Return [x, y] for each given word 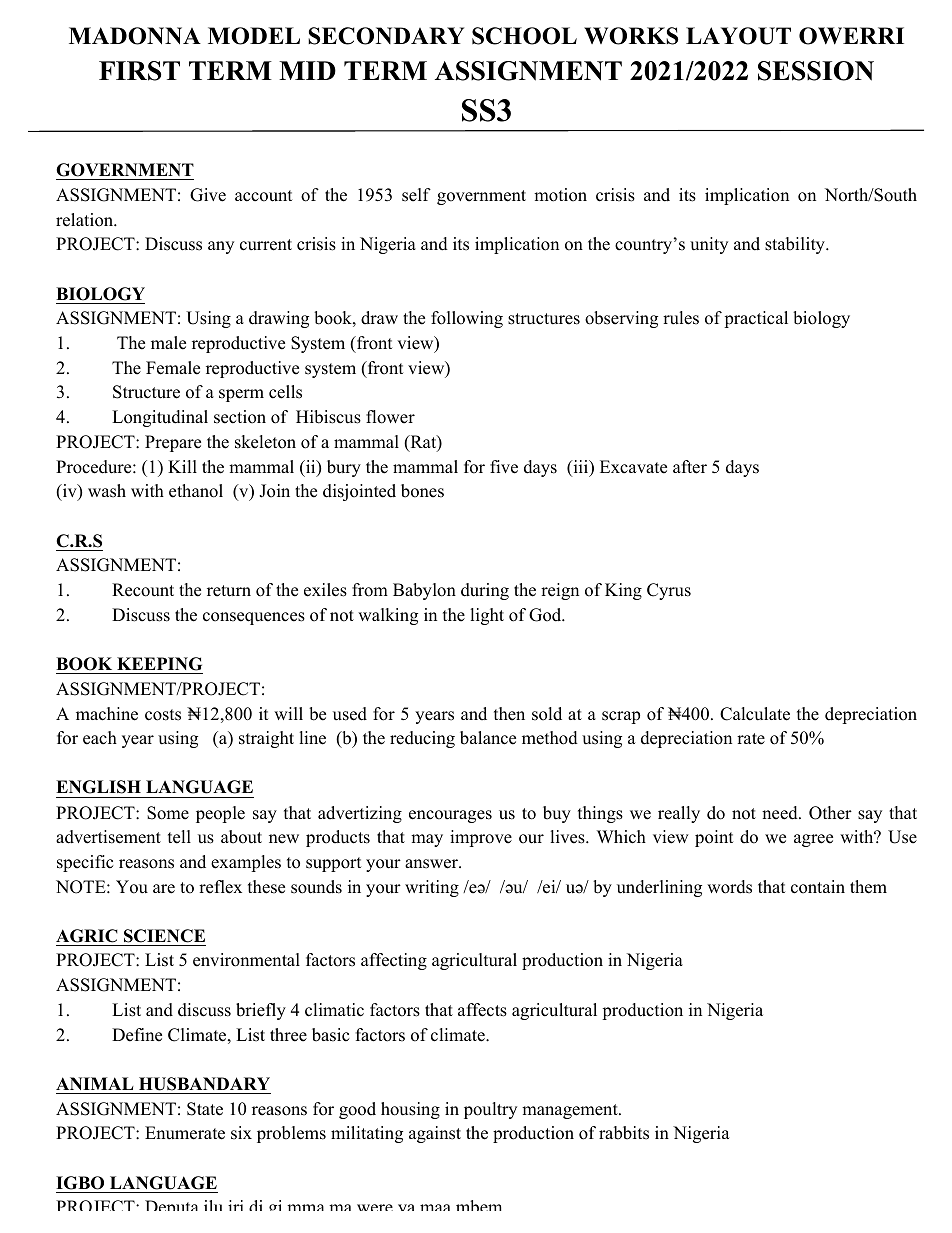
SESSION [816, 71]
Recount [143, 590]
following [467, 319]
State [205, 1109]
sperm [241, 395]
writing [432, 888]
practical [756, 319]
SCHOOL [524, 36]
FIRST [139, 71]
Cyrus [669, 591]
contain [818, 887]
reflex [220, 887]
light [487, 616]
